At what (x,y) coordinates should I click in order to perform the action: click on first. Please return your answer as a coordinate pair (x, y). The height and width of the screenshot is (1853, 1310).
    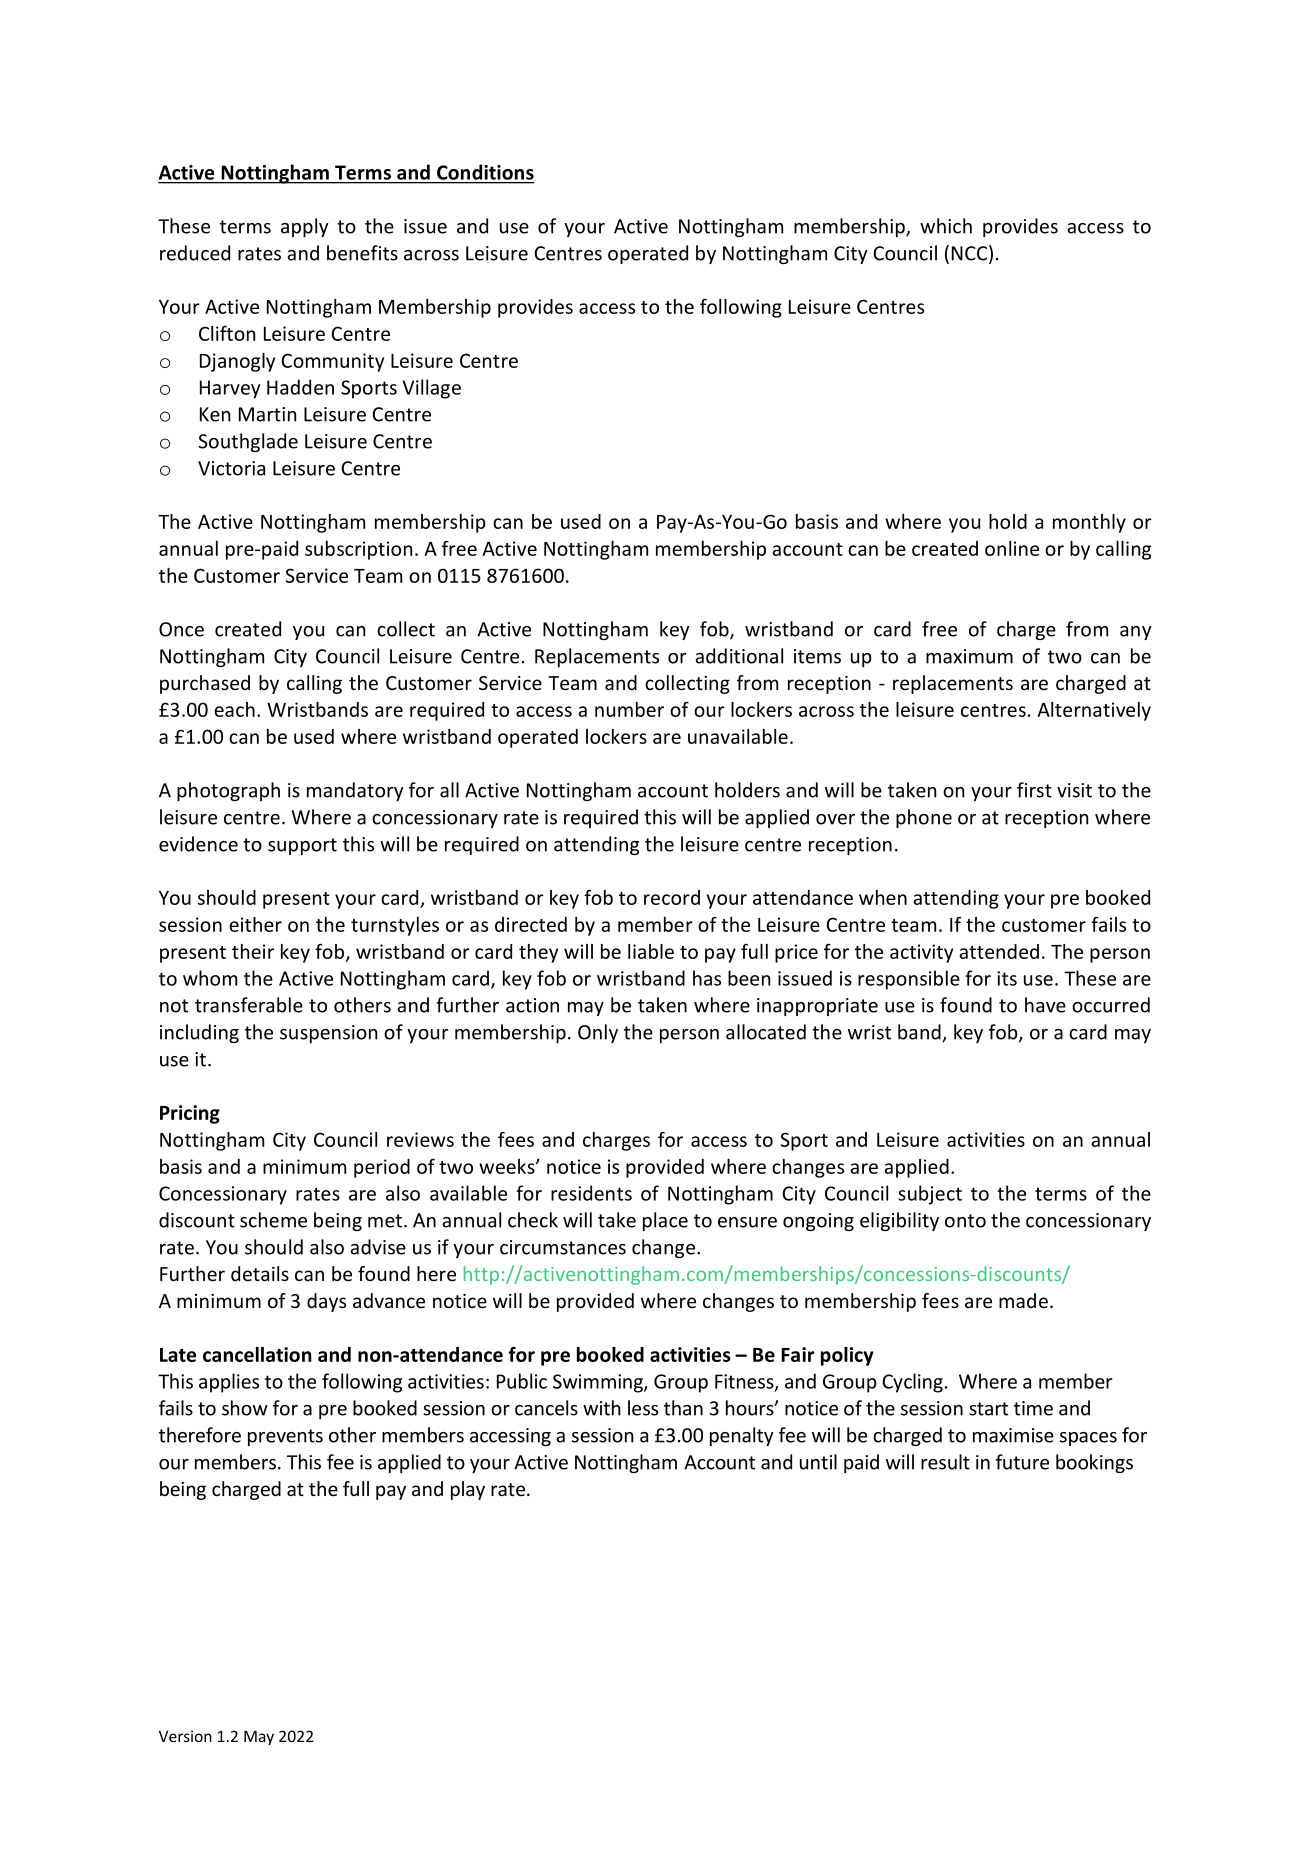
    Looking at the image, I should click on (1034, 790).
